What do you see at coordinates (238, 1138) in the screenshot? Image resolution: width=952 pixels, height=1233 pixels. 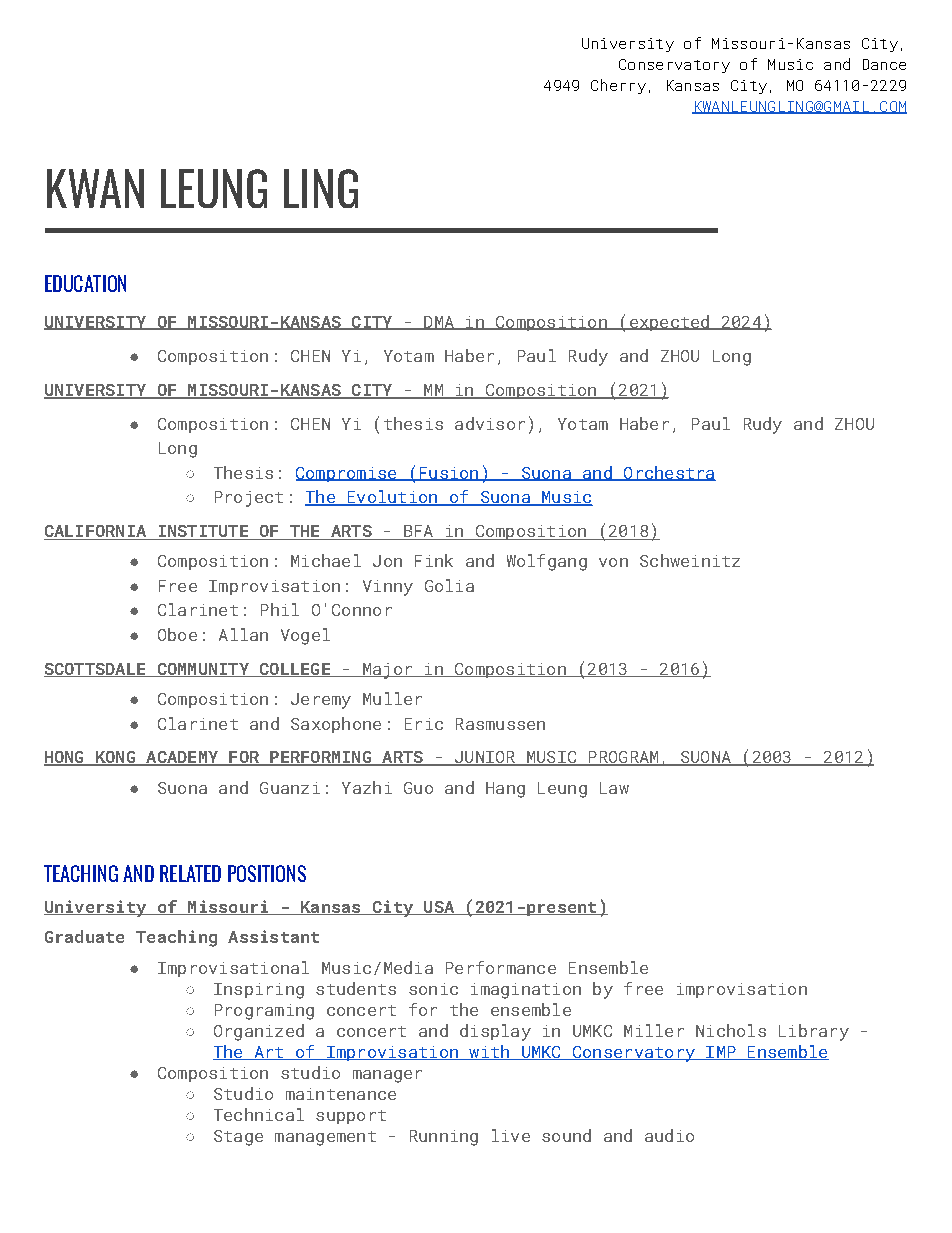 I see `Stage` at bounding box center [238, 1138].
